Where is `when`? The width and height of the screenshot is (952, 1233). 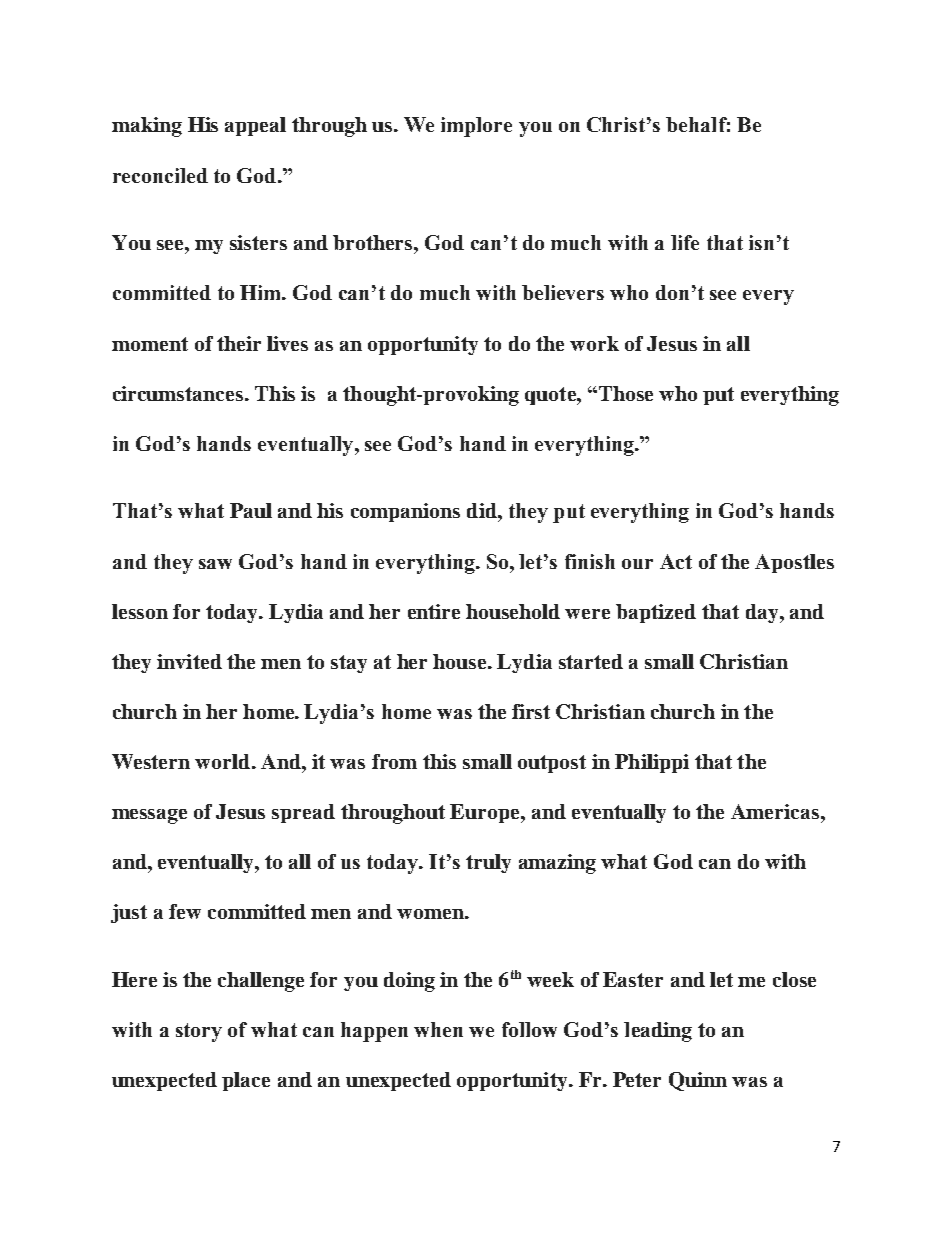 when is located at coordinates (438, 1029).
